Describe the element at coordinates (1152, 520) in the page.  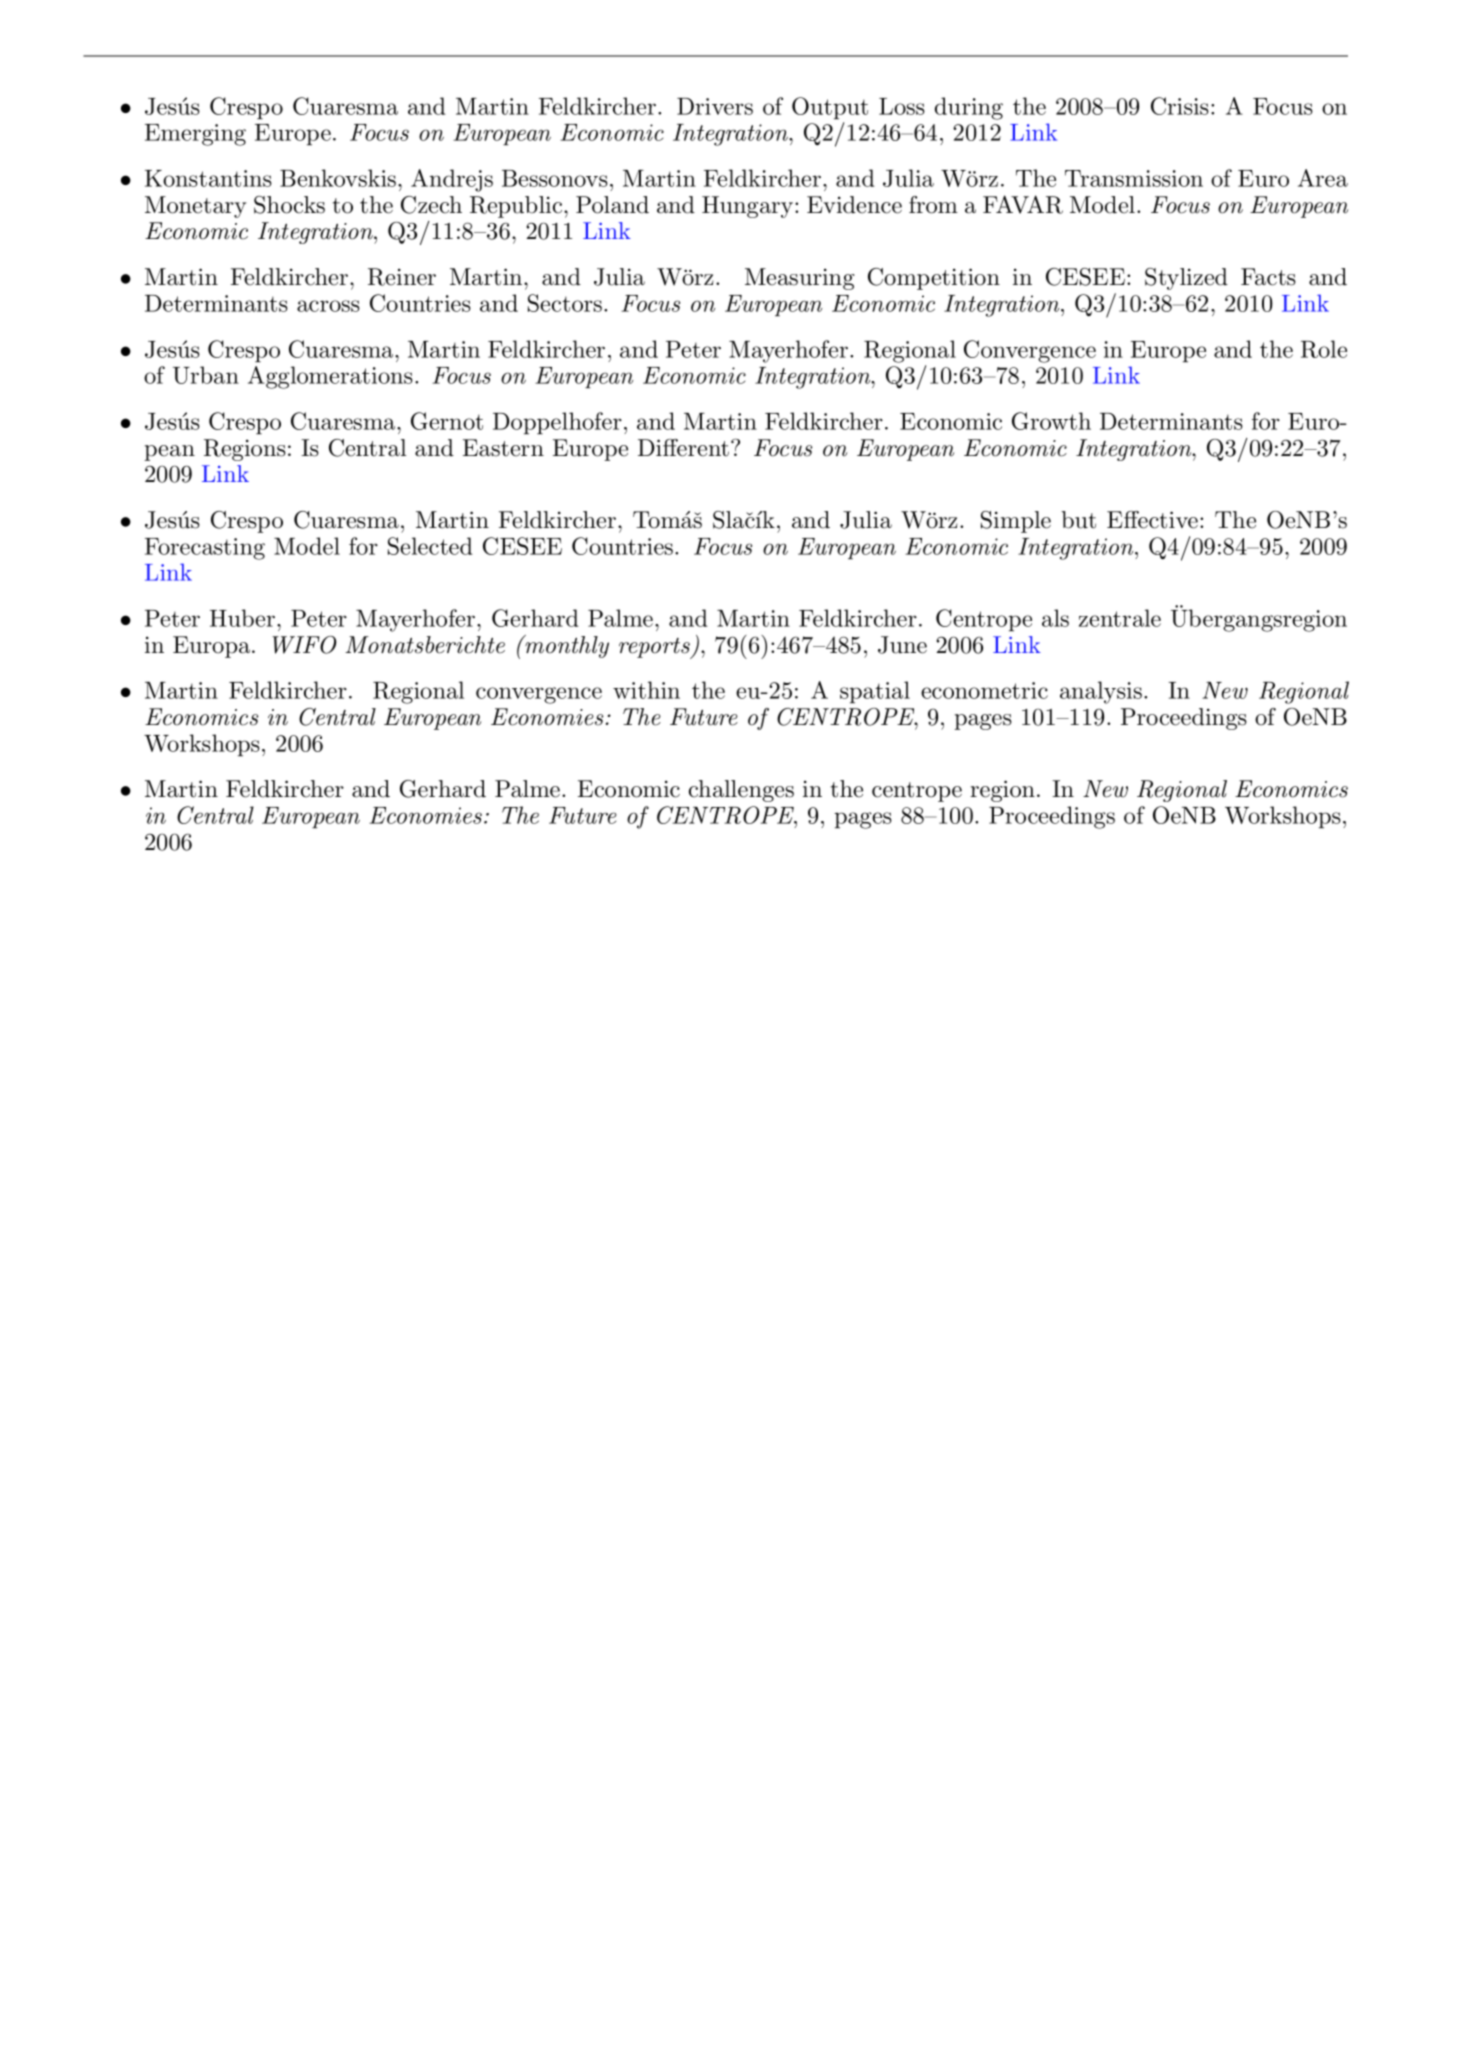
I see `Effective` at that location.
